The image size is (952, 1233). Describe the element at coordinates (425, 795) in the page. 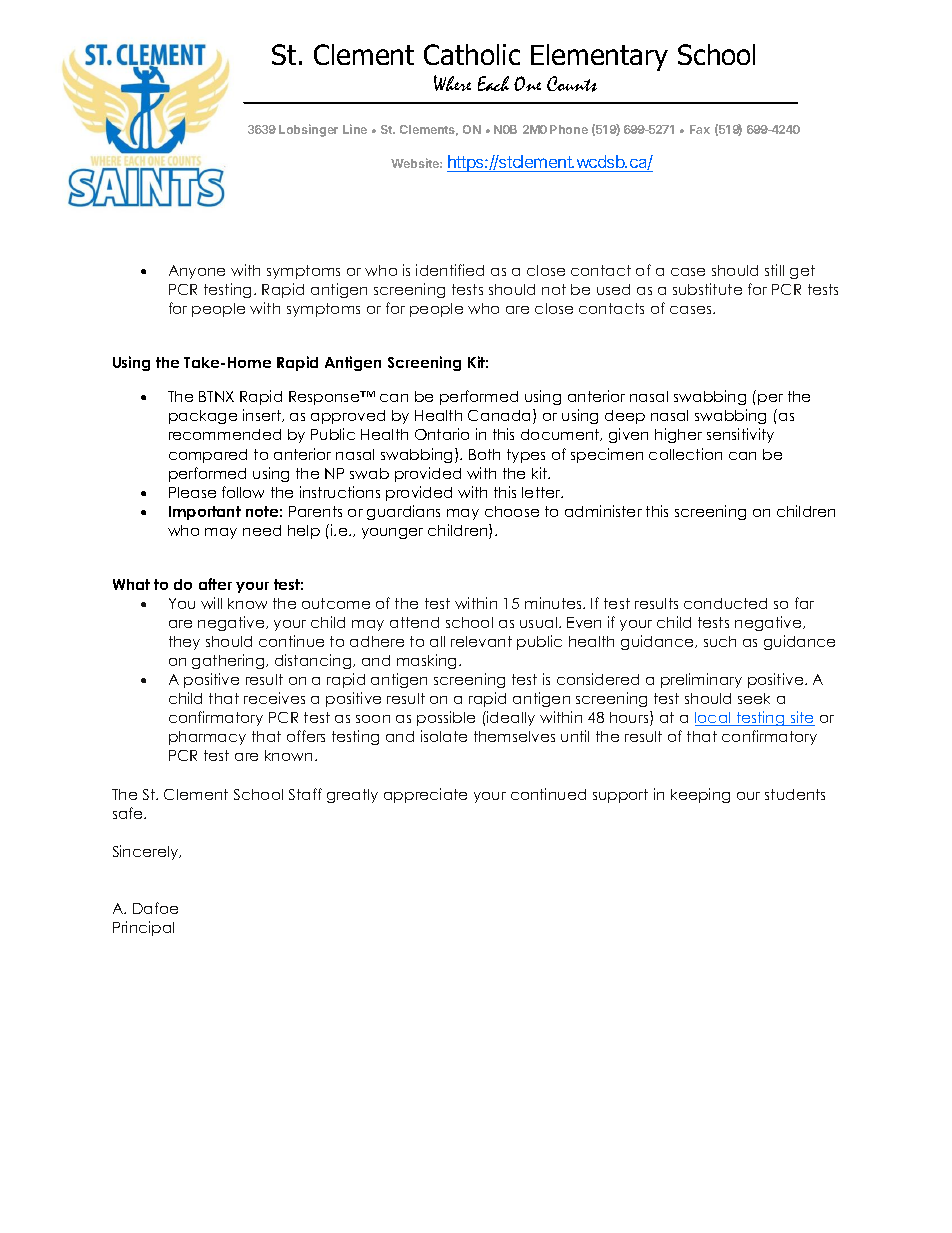

I see `appreciate` at that location.
